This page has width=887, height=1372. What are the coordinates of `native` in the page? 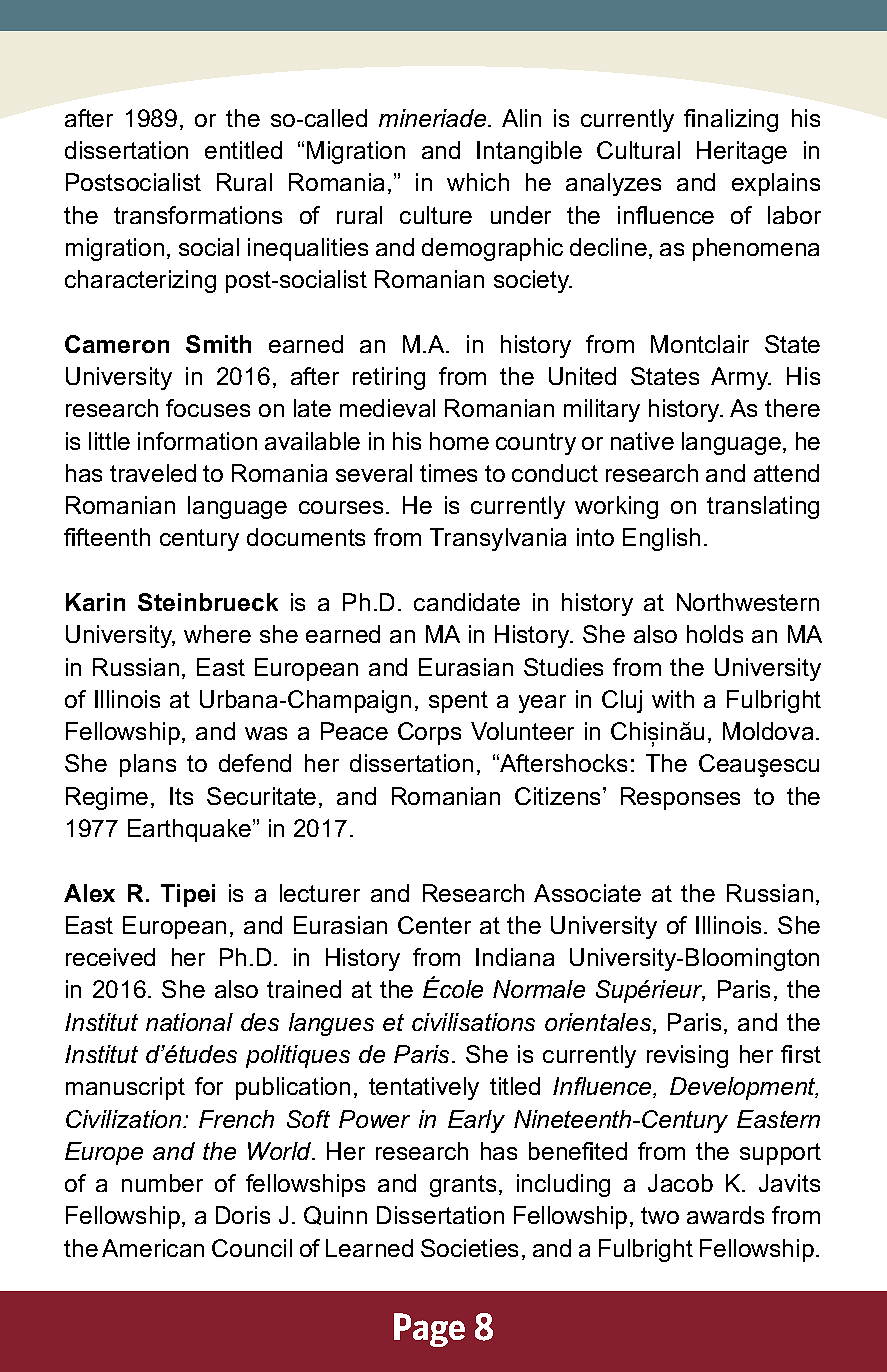 It's located at (642, 441).
